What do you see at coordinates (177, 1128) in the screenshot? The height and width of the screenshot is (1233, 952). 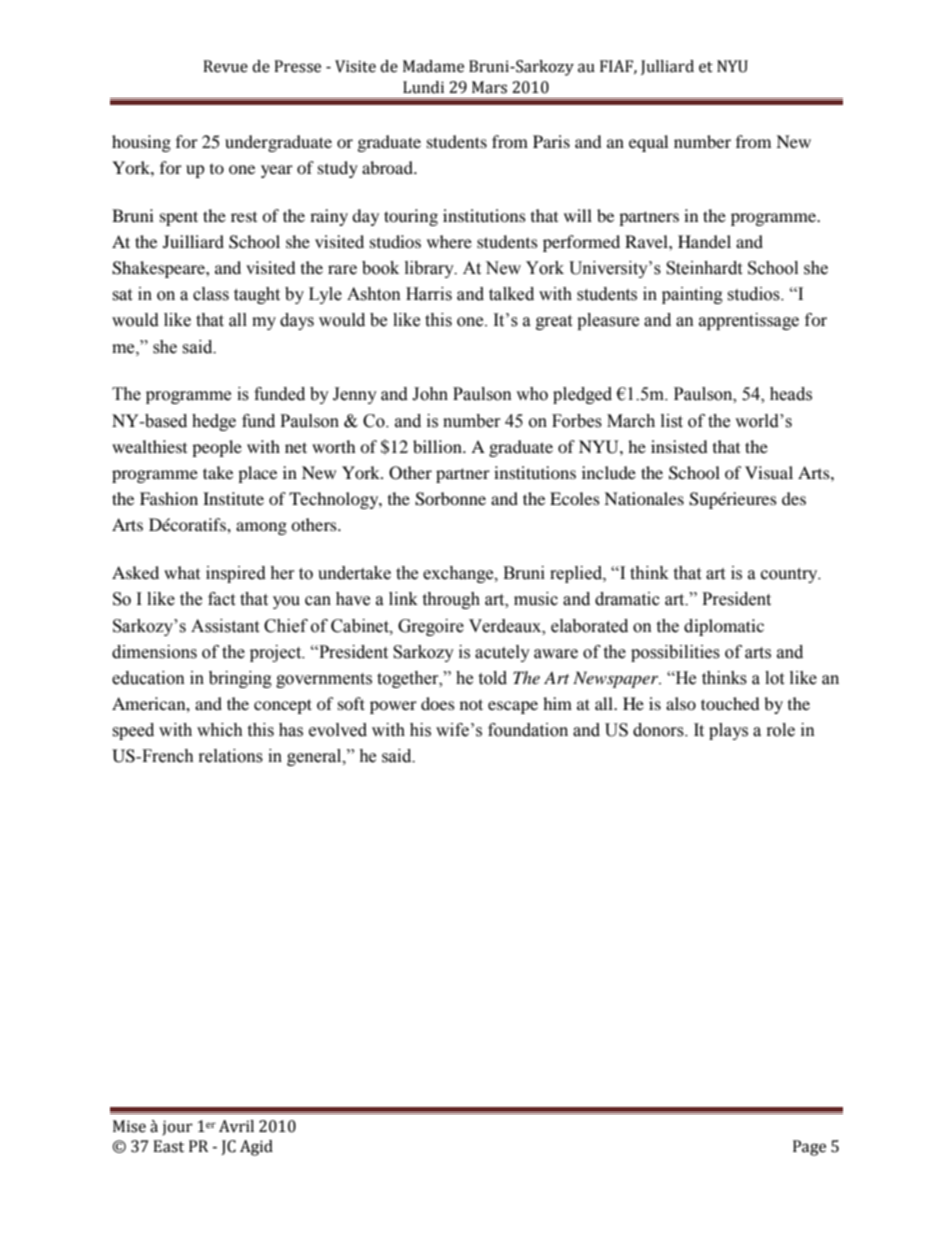 I see `jour` at bounding box center [177, 1128].
